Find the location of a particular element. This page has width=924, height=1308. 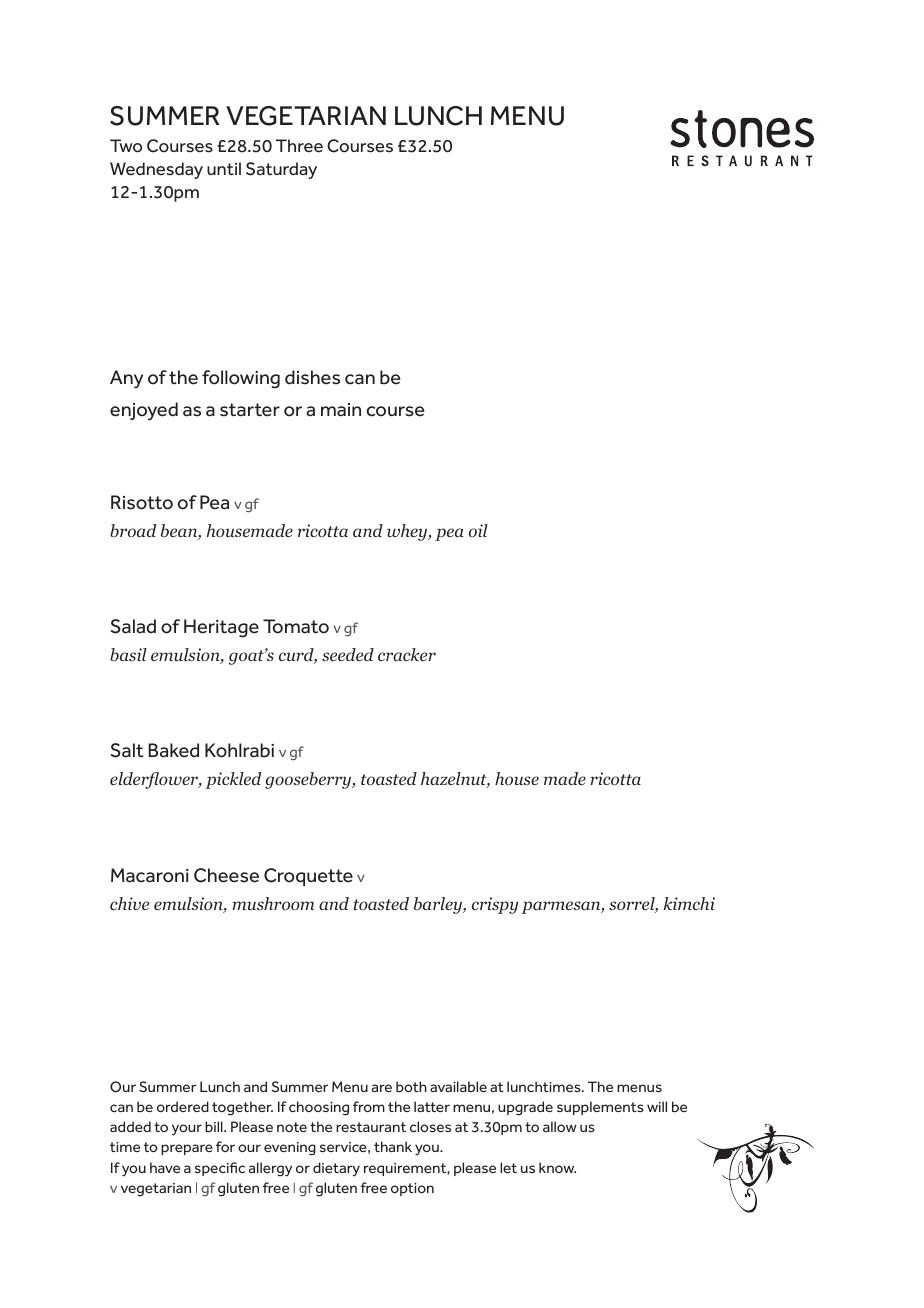

cracker is located at coordinates (407, 654).
